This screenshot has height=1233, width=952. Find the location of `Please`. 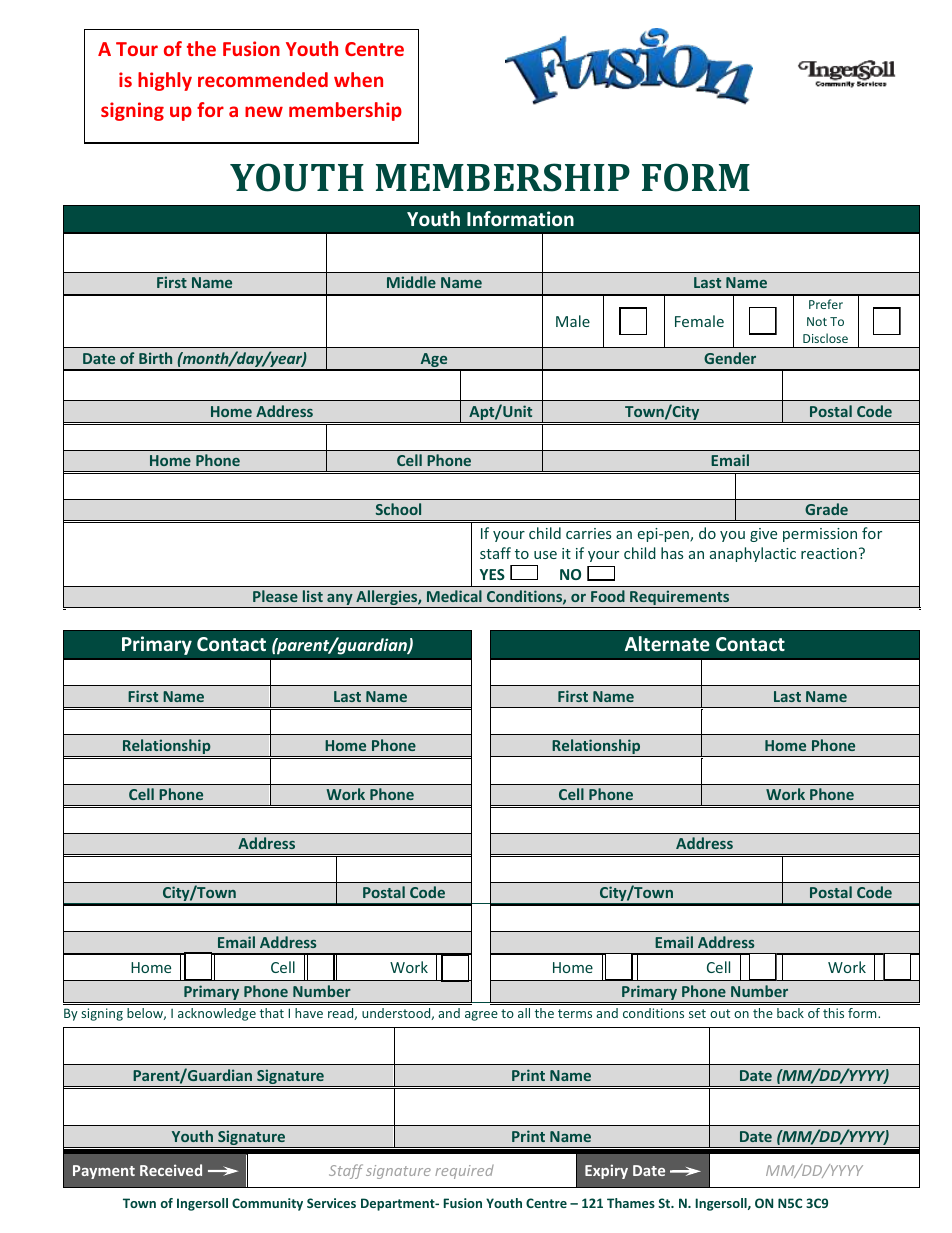

Please is located at coordinates (275, 596).
